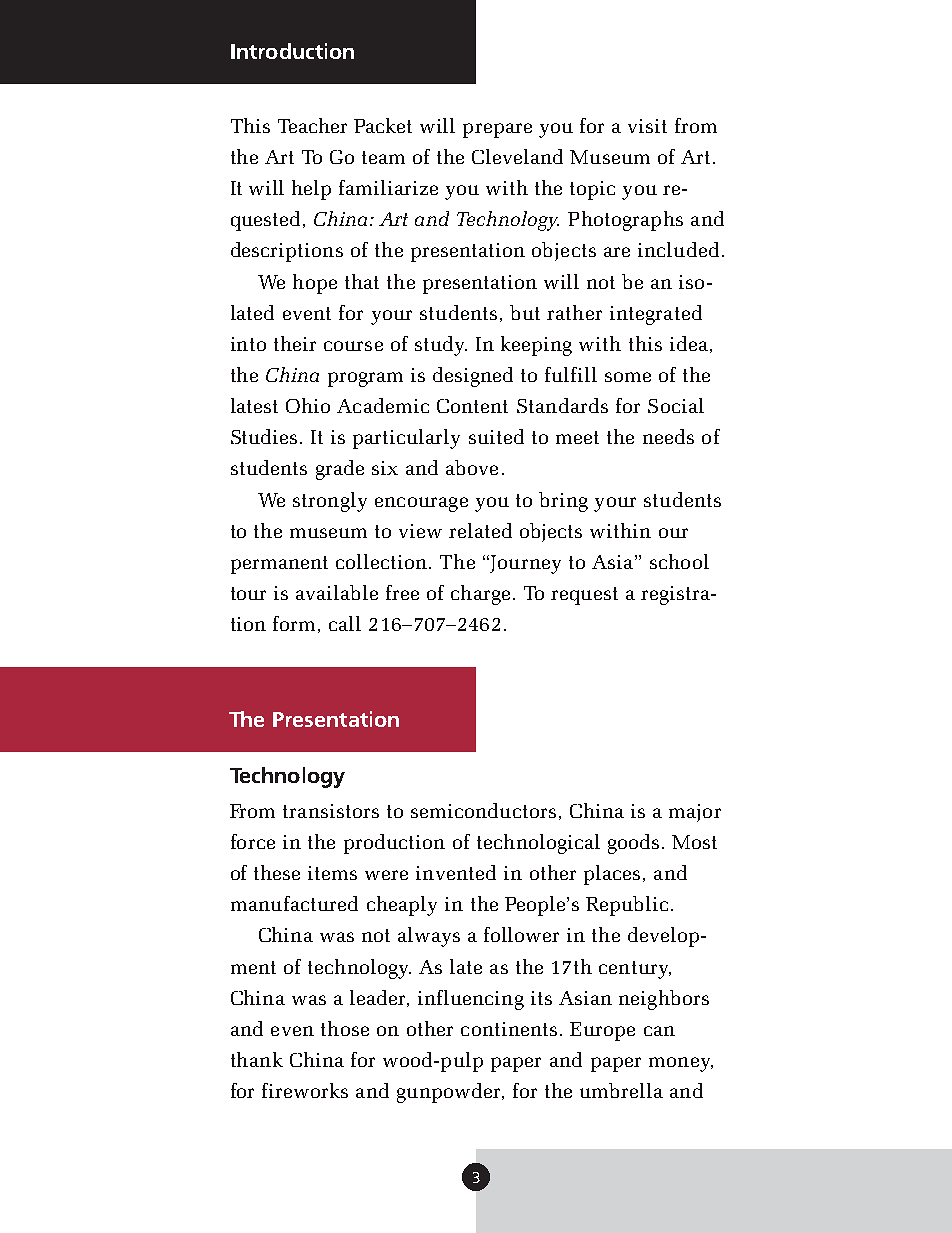  What do you see at coordinates (337, 592) in the page?
I see `available` at bounding box center [337, 592].
